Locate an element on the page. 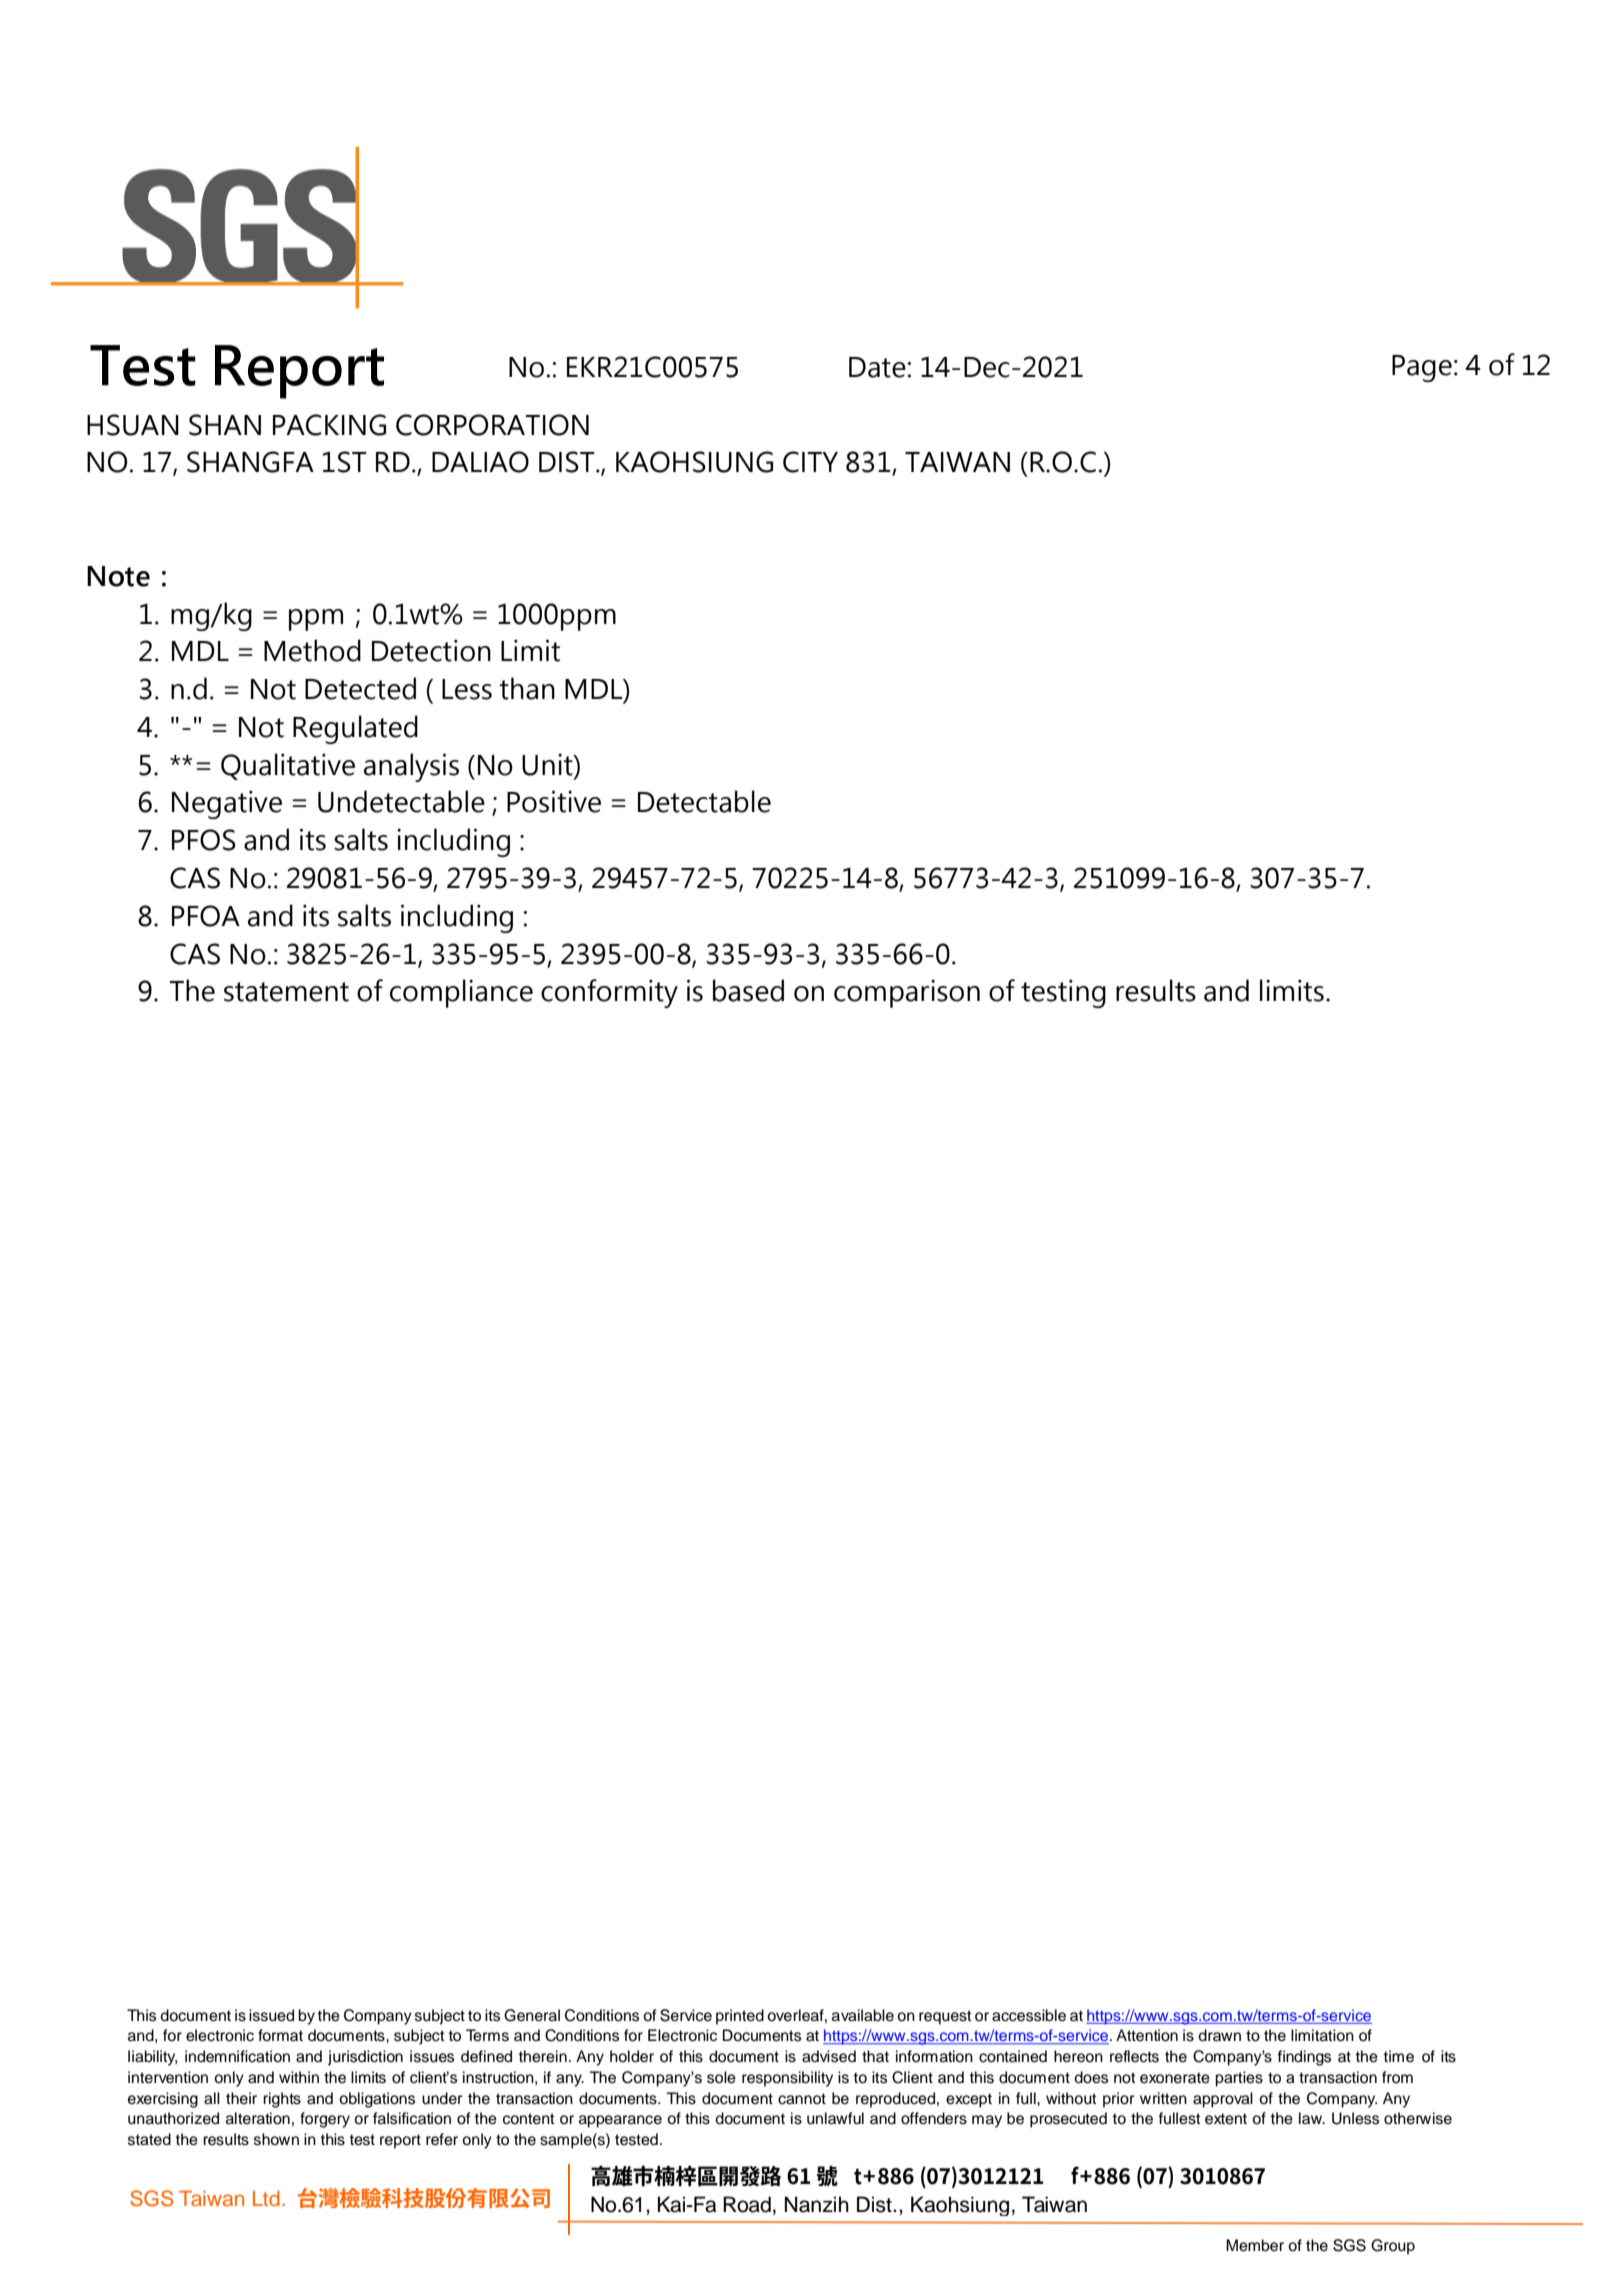 This page has width=1615, height=2284. Road is located at coordinates (747, 2204).
